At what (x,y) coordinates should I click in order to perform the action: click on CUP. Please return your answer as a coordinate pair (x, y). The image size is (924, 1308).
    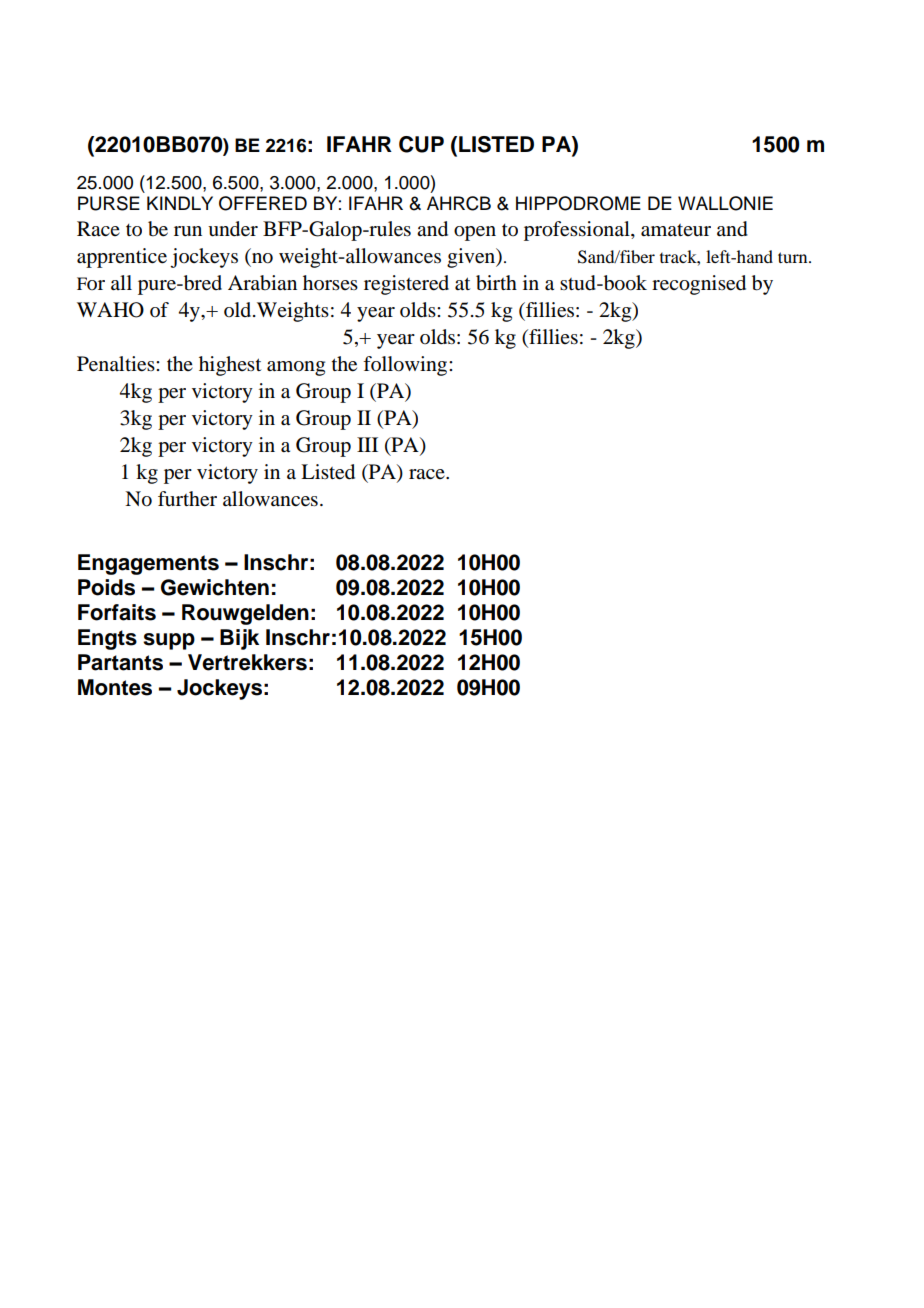
    Looking at the image, I should click on (421, 144).
